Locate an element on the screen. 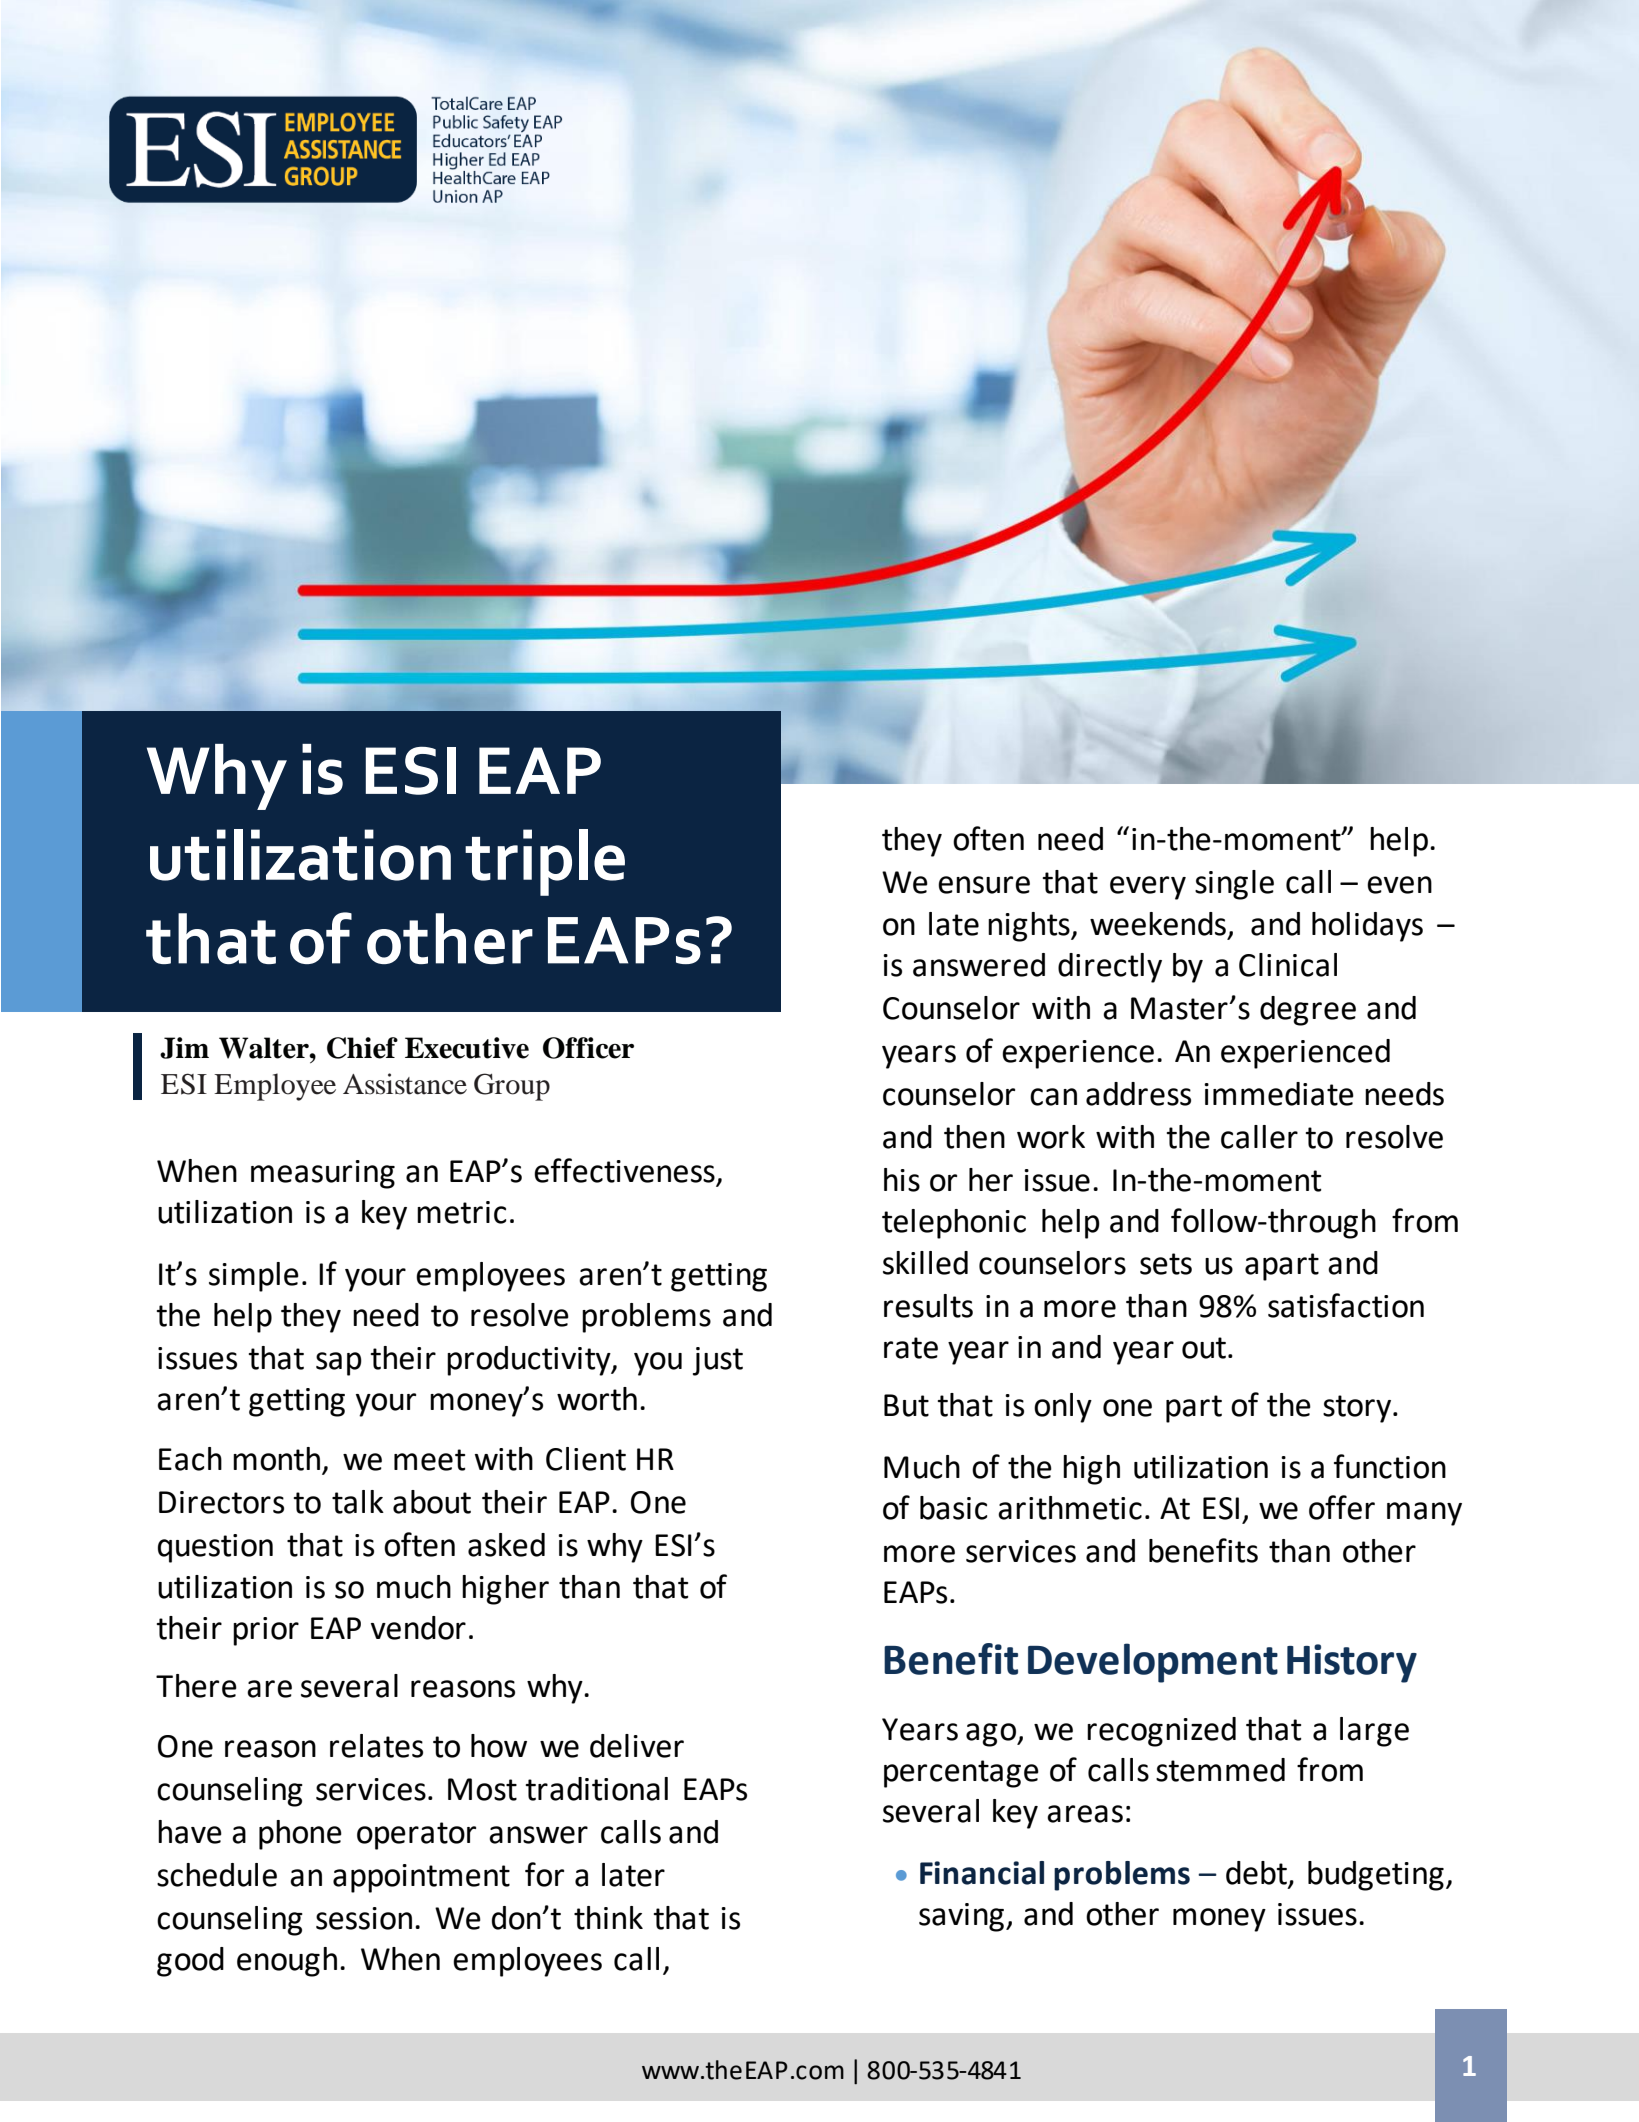  But is located at coordinates (906, 1405).
